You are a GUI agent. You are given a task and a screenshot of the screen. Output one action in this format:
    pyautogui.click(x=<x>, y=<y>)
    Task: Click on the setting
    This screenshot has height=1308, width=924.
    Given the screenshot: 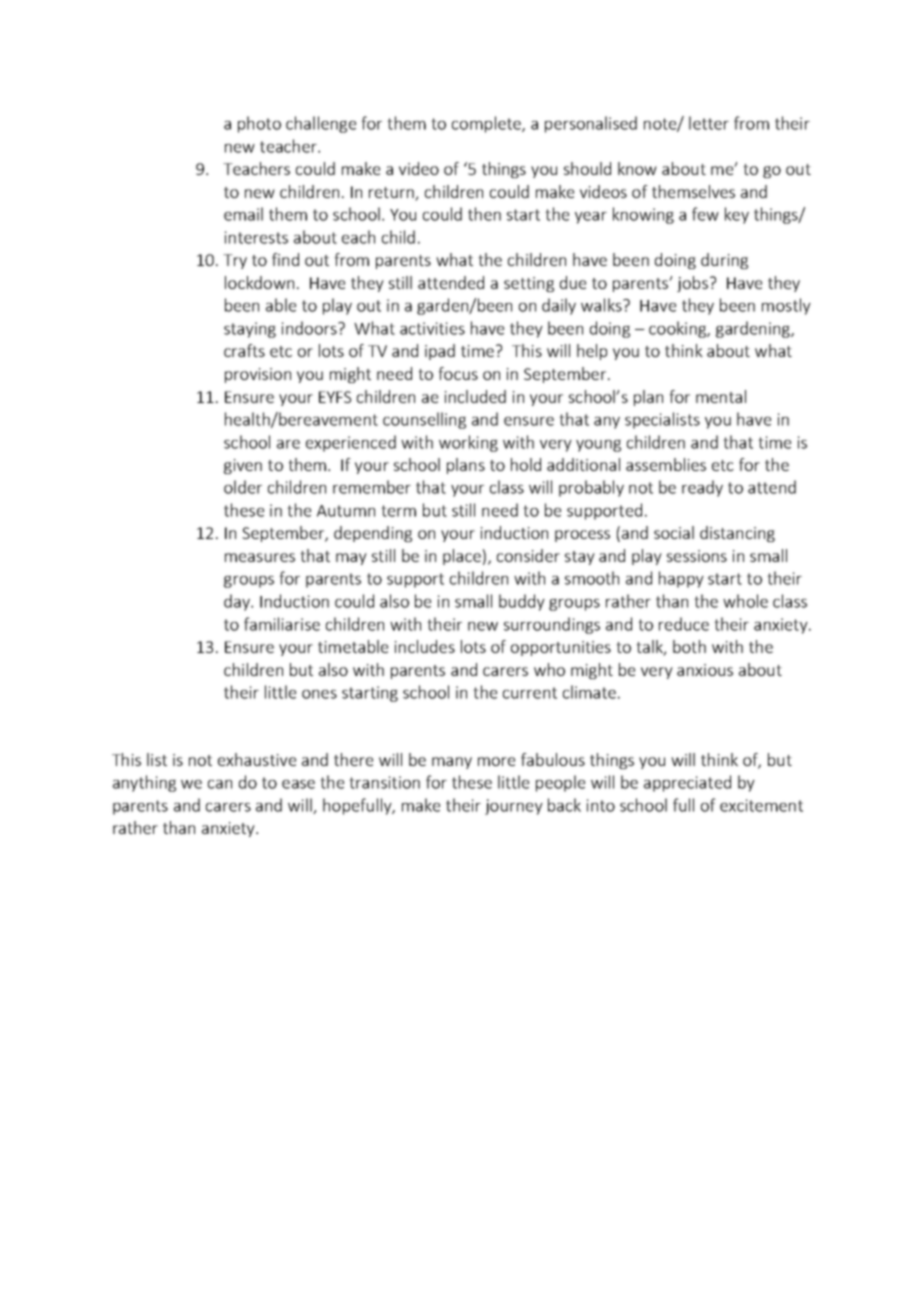 What is the action you would take?
    pyautogui.click(x=529, y=284)
